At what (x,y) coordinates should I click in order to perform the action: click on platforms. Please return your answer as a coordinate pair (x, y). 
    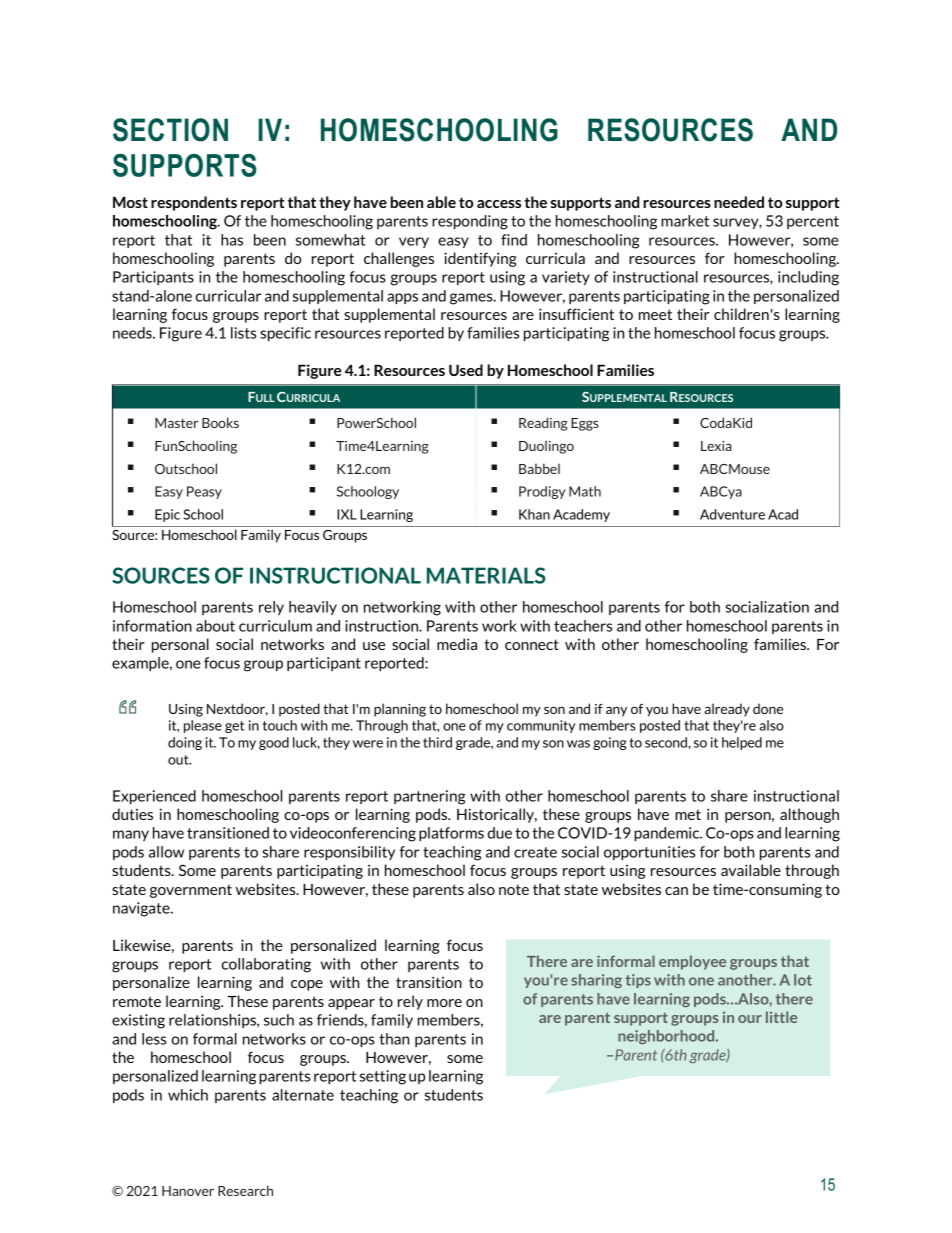
    Looking at the image, I should click on (451, 834).
